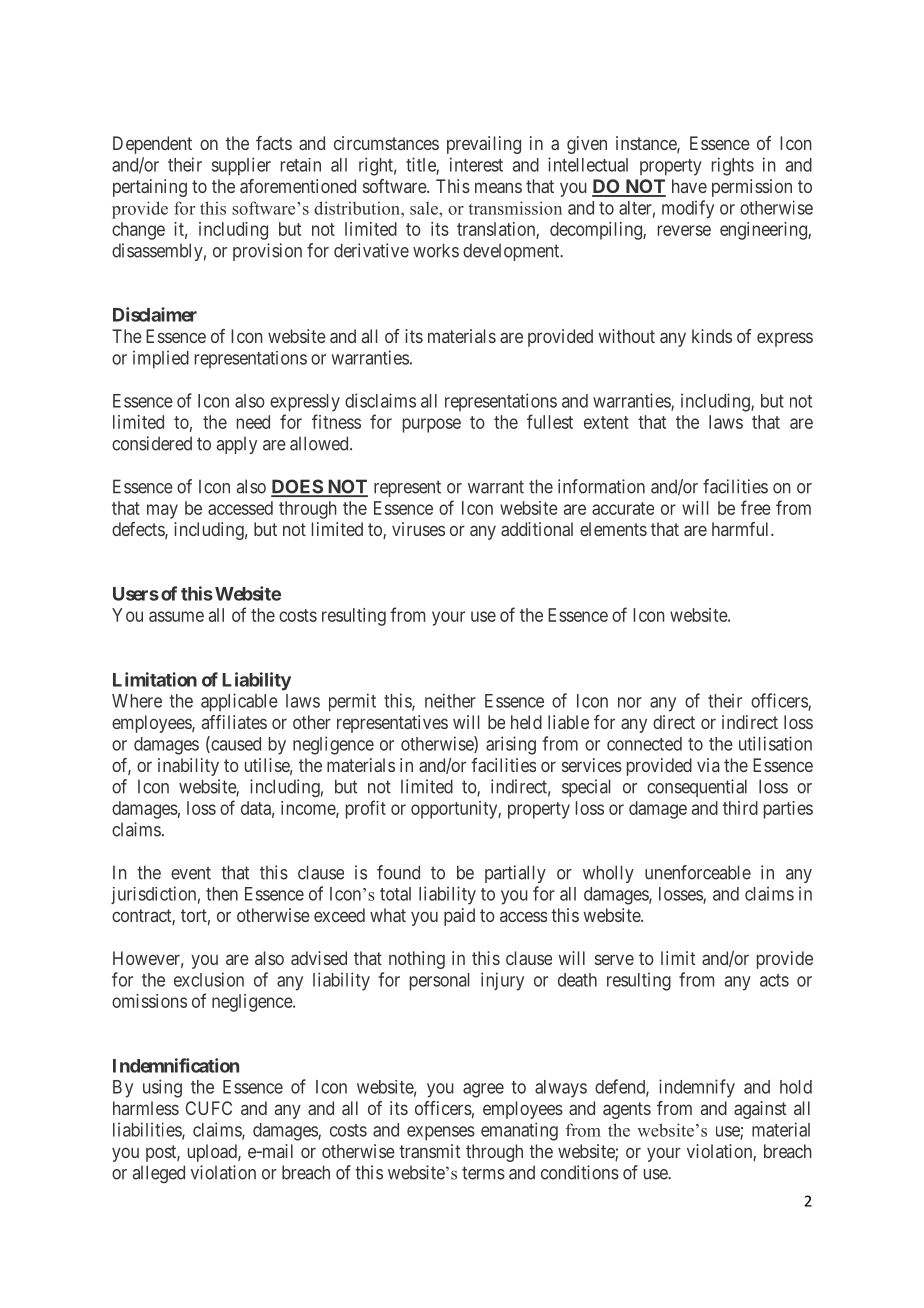 This screenshot has width=924, height=1308. Describe the element at coordinates (418, 529) in the screenshot. I see `viruses` at that location.
